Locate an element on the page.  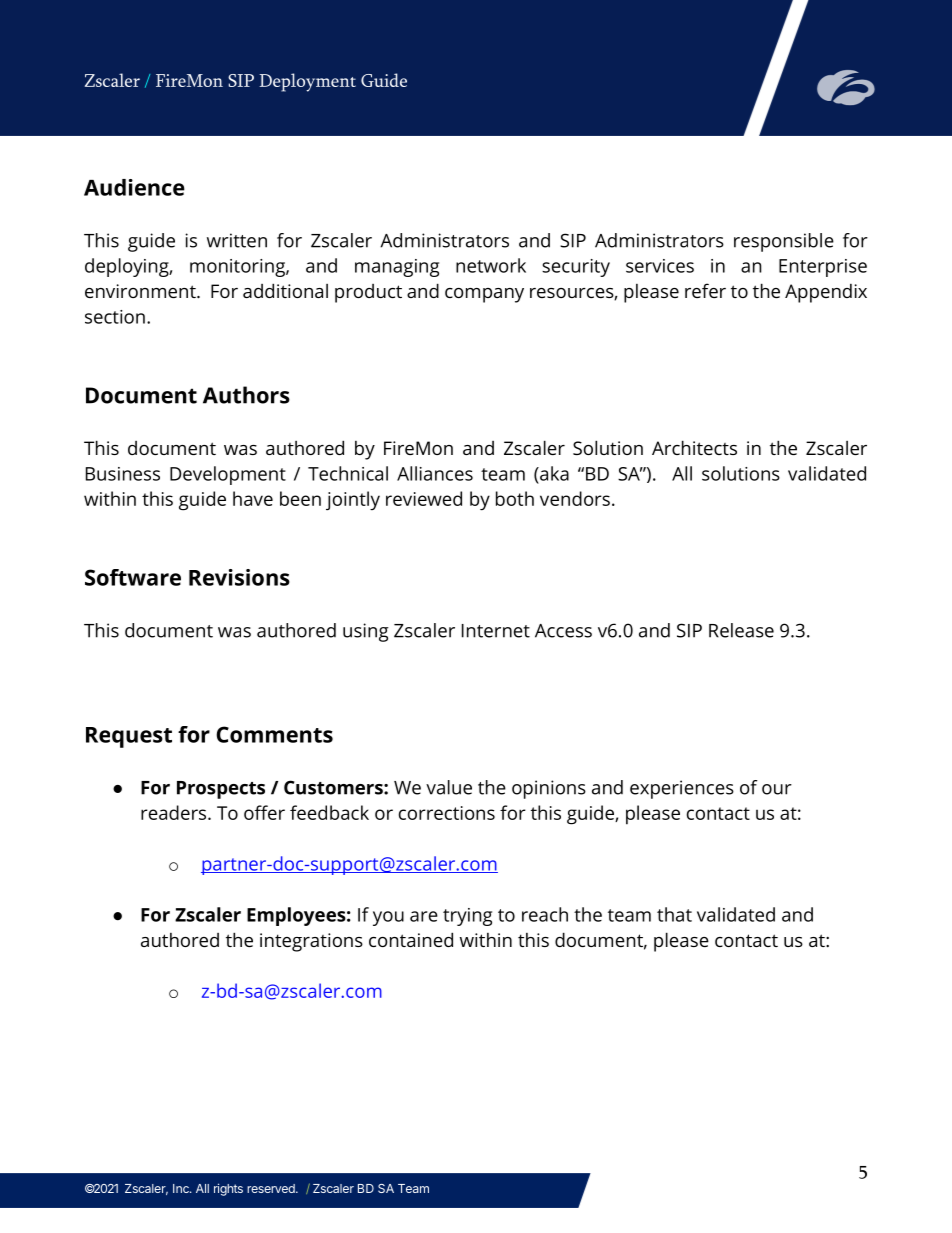
Inc is located at coordinates (182, 1188).
